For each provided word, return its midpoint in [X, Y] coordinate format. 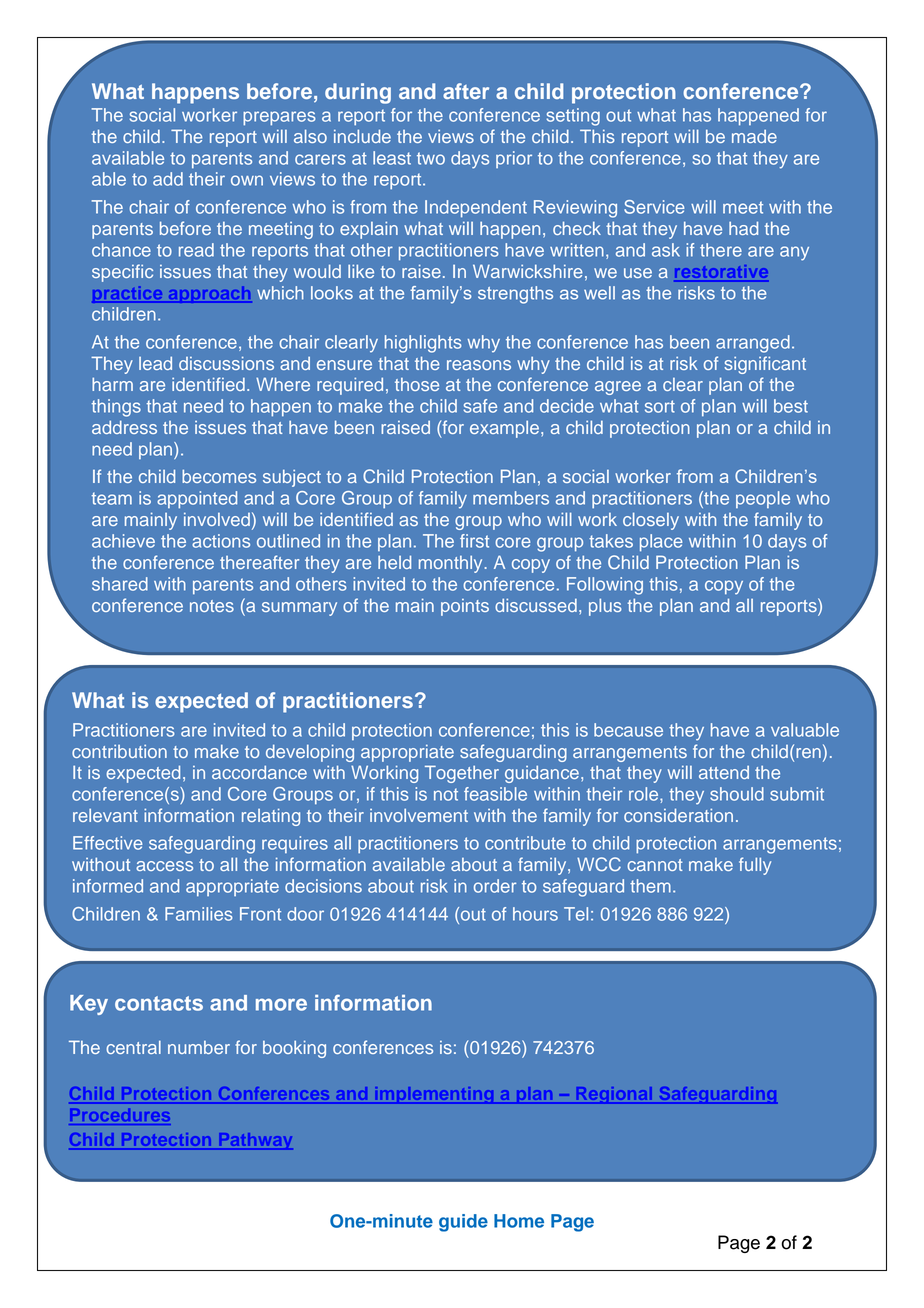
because [628, 730]
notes [212, 606]
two [431, 158]
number [199, 1047]
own [247, 180]
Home [519, 1221]
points [465, 607]
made [754, 136]
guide [463, 1223]
